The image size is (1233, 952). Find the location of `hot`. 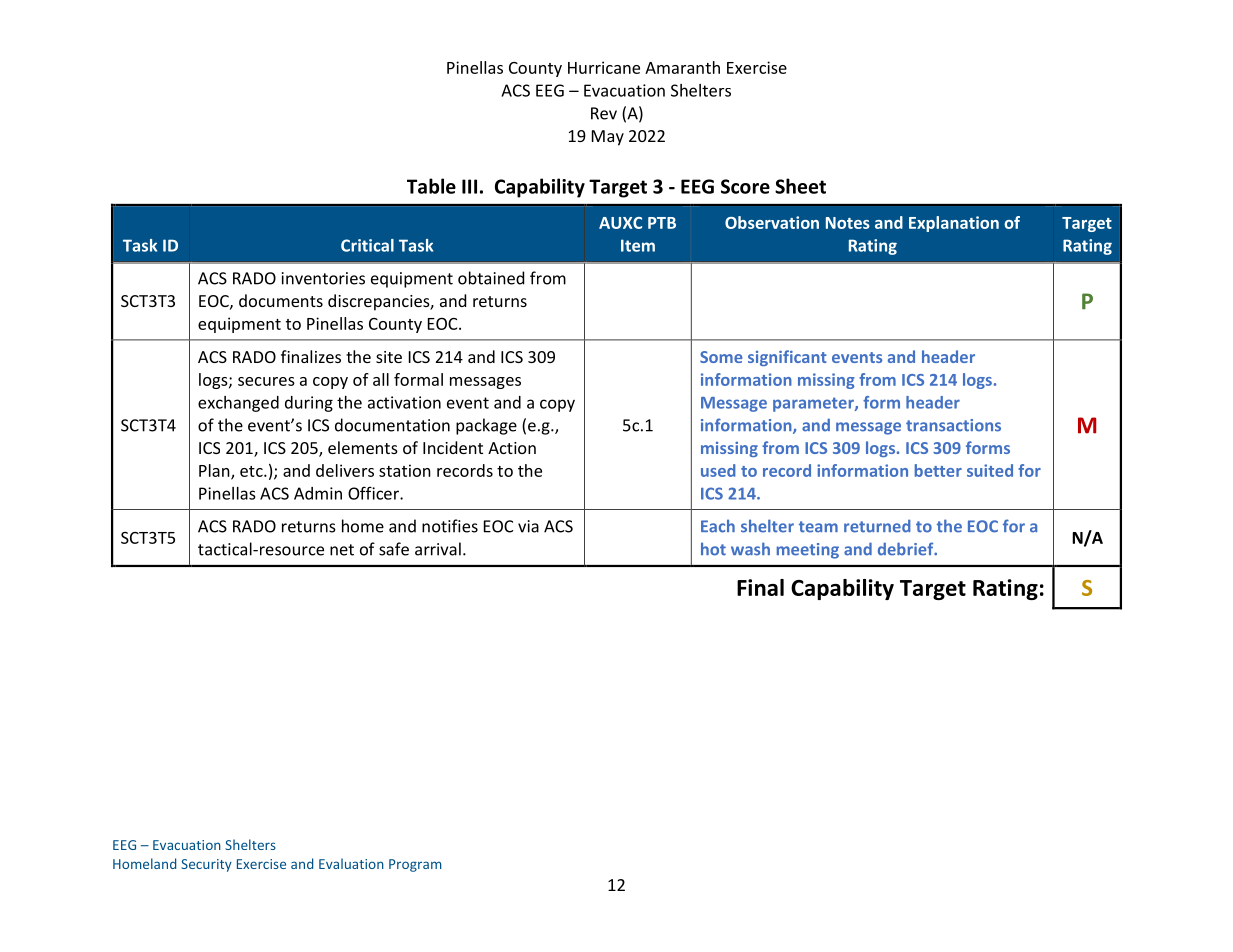

hot is located at coordinates (713, 549).
